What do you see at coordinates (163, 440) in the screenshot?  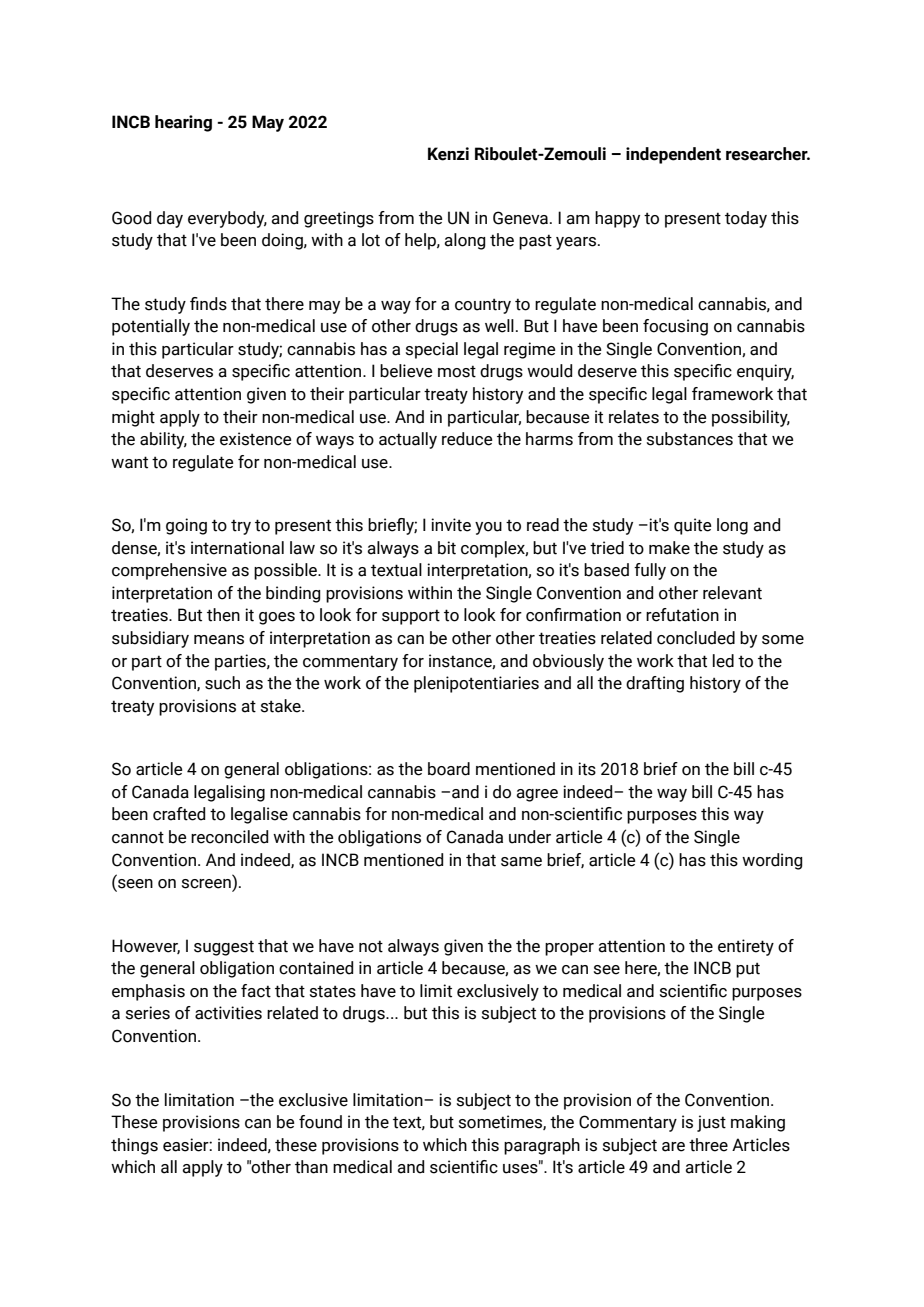 I see `ability` at bounding box center [163, 440].
